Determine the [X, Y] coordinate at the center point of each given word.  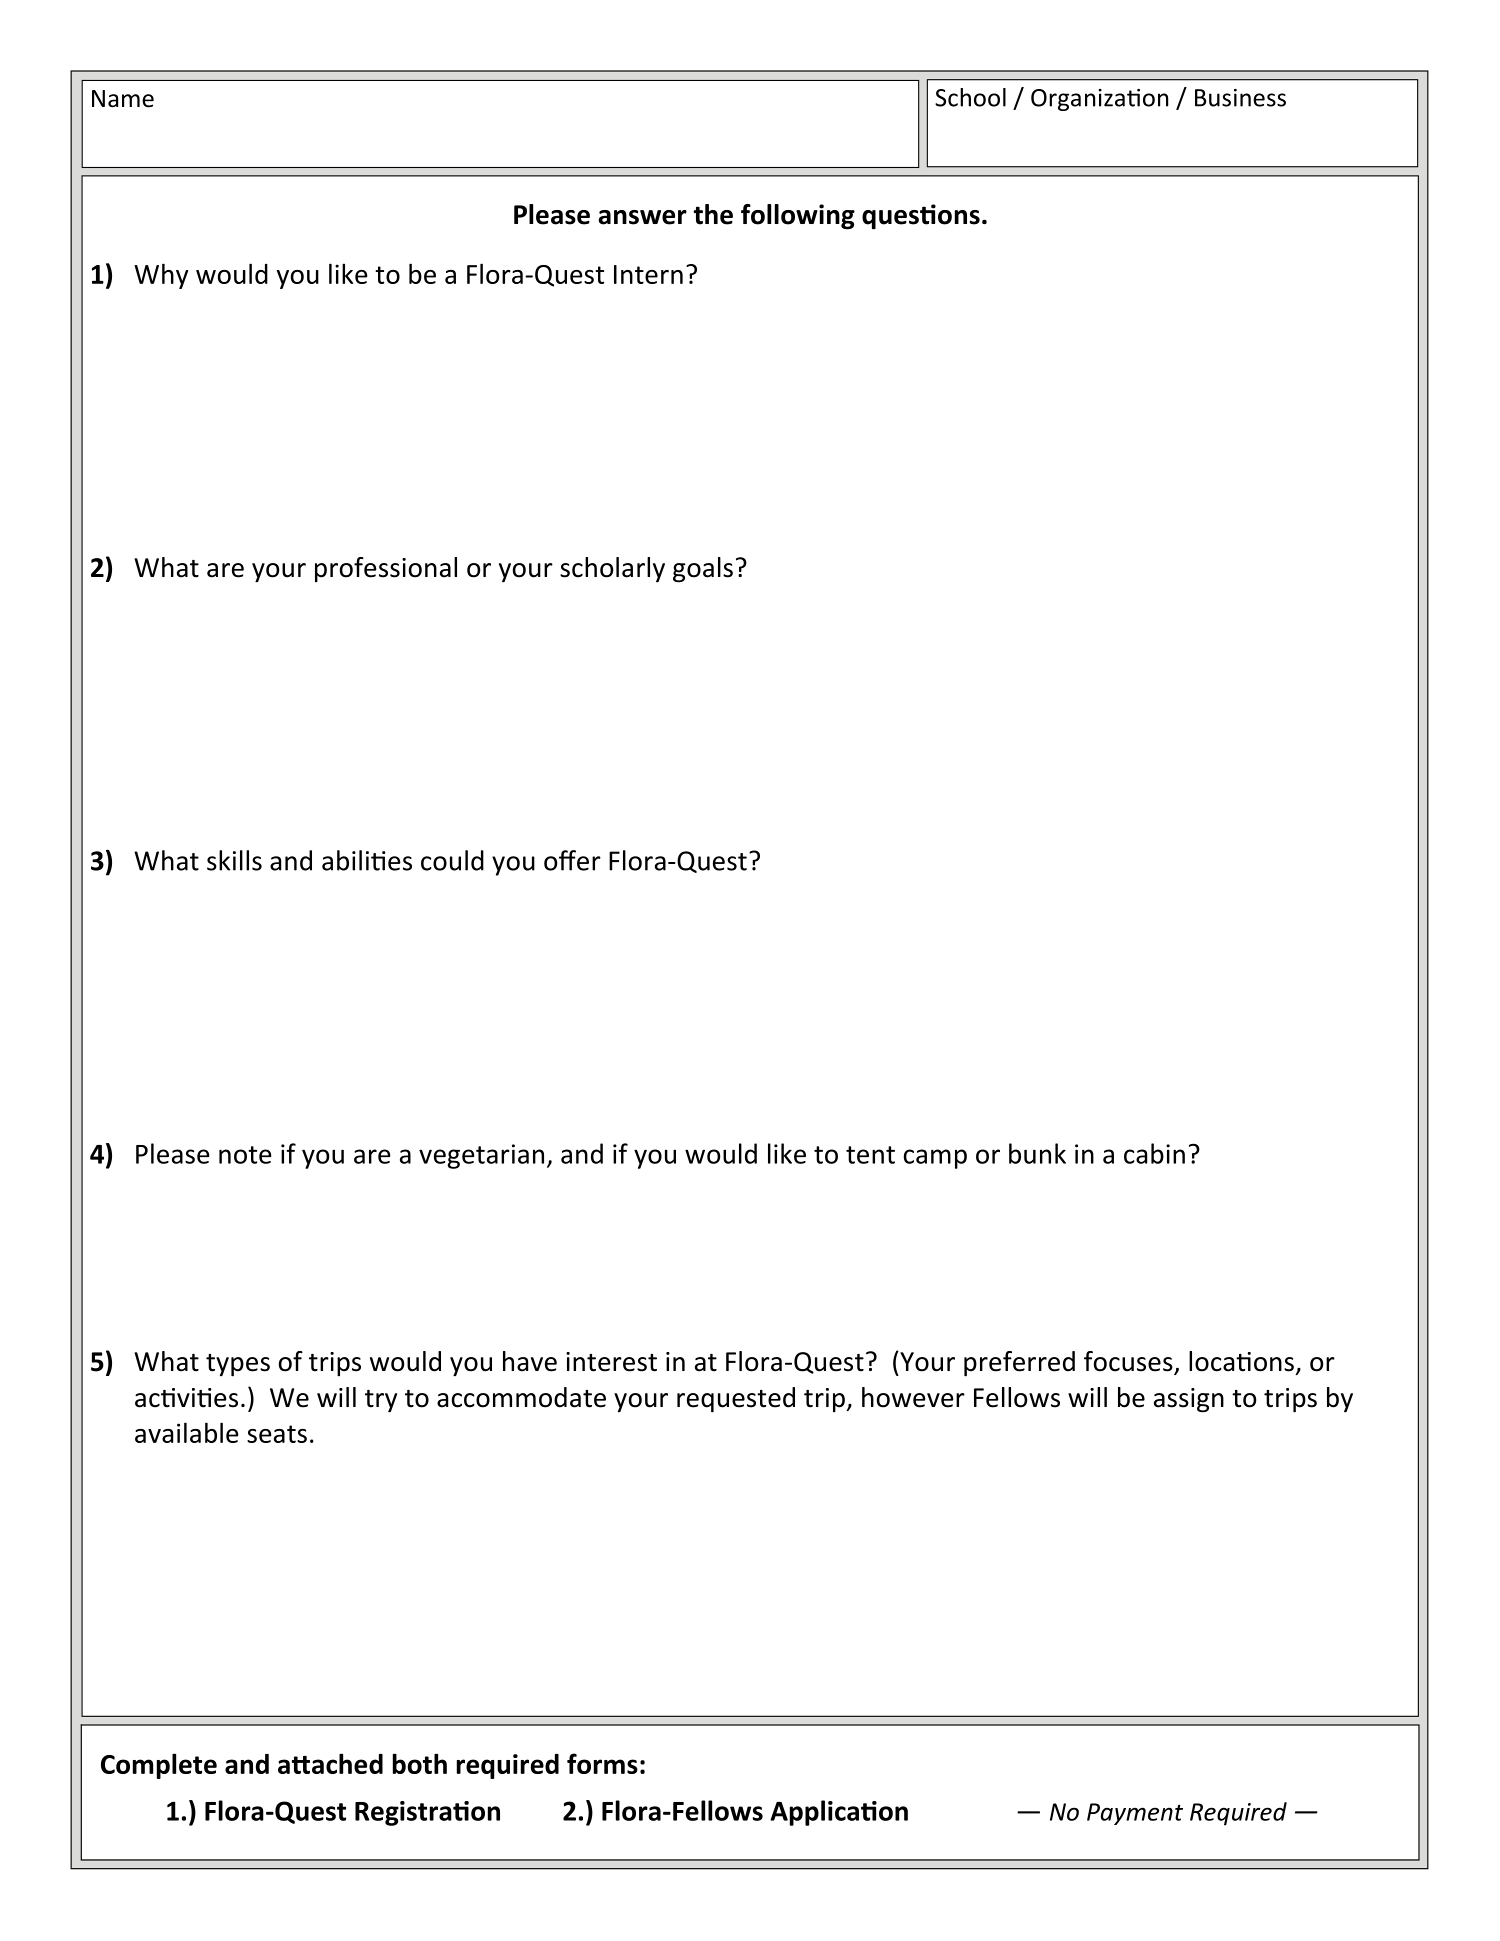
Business [1240, 98]
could [452, 860]
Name [123, 99]
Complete [159, 1766]
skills [234, 860]
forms [602, 1763]
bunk [1037, 1153]
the [713, 214]
